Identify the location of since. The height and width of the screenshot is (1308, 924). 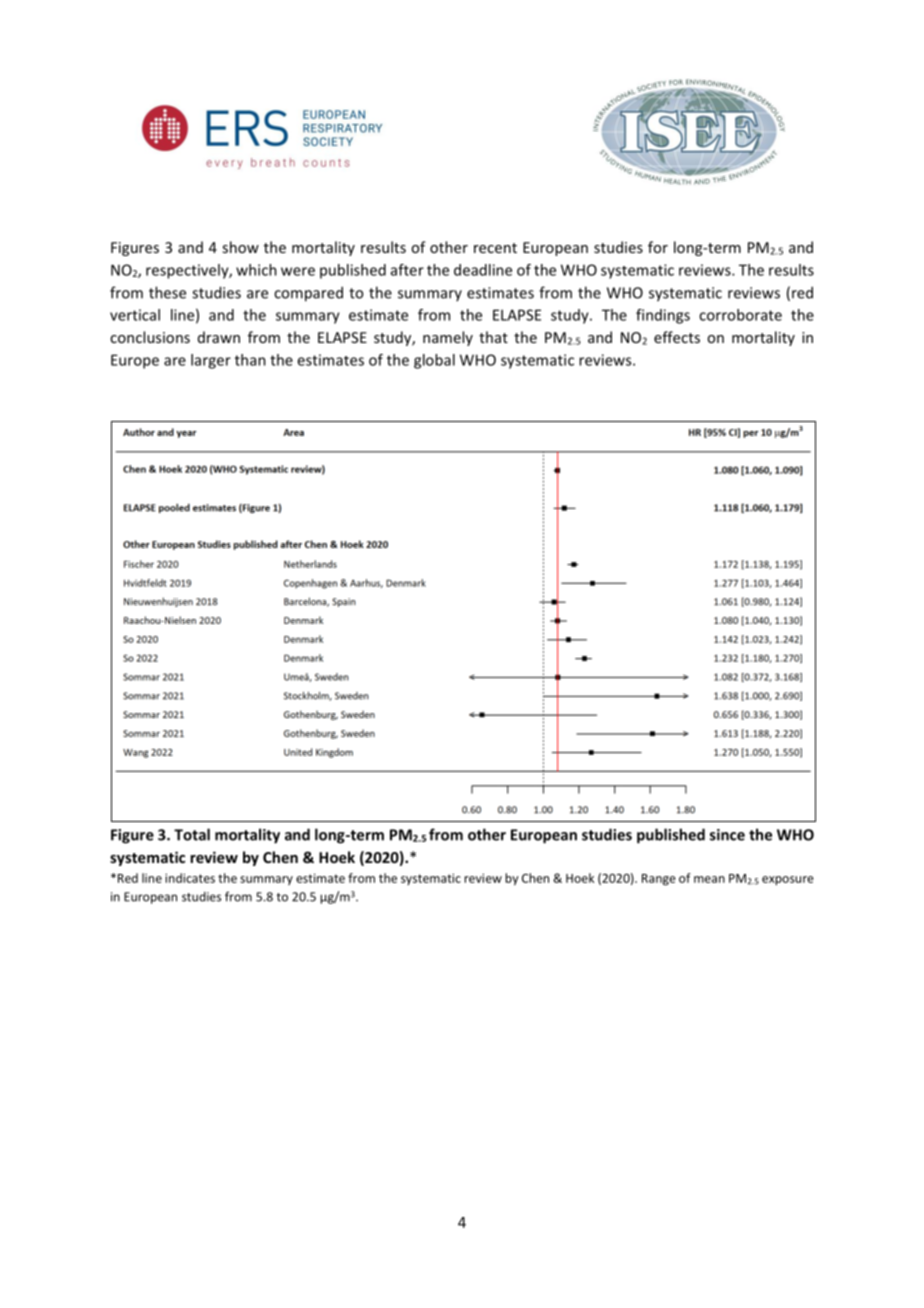
(727, 835).
